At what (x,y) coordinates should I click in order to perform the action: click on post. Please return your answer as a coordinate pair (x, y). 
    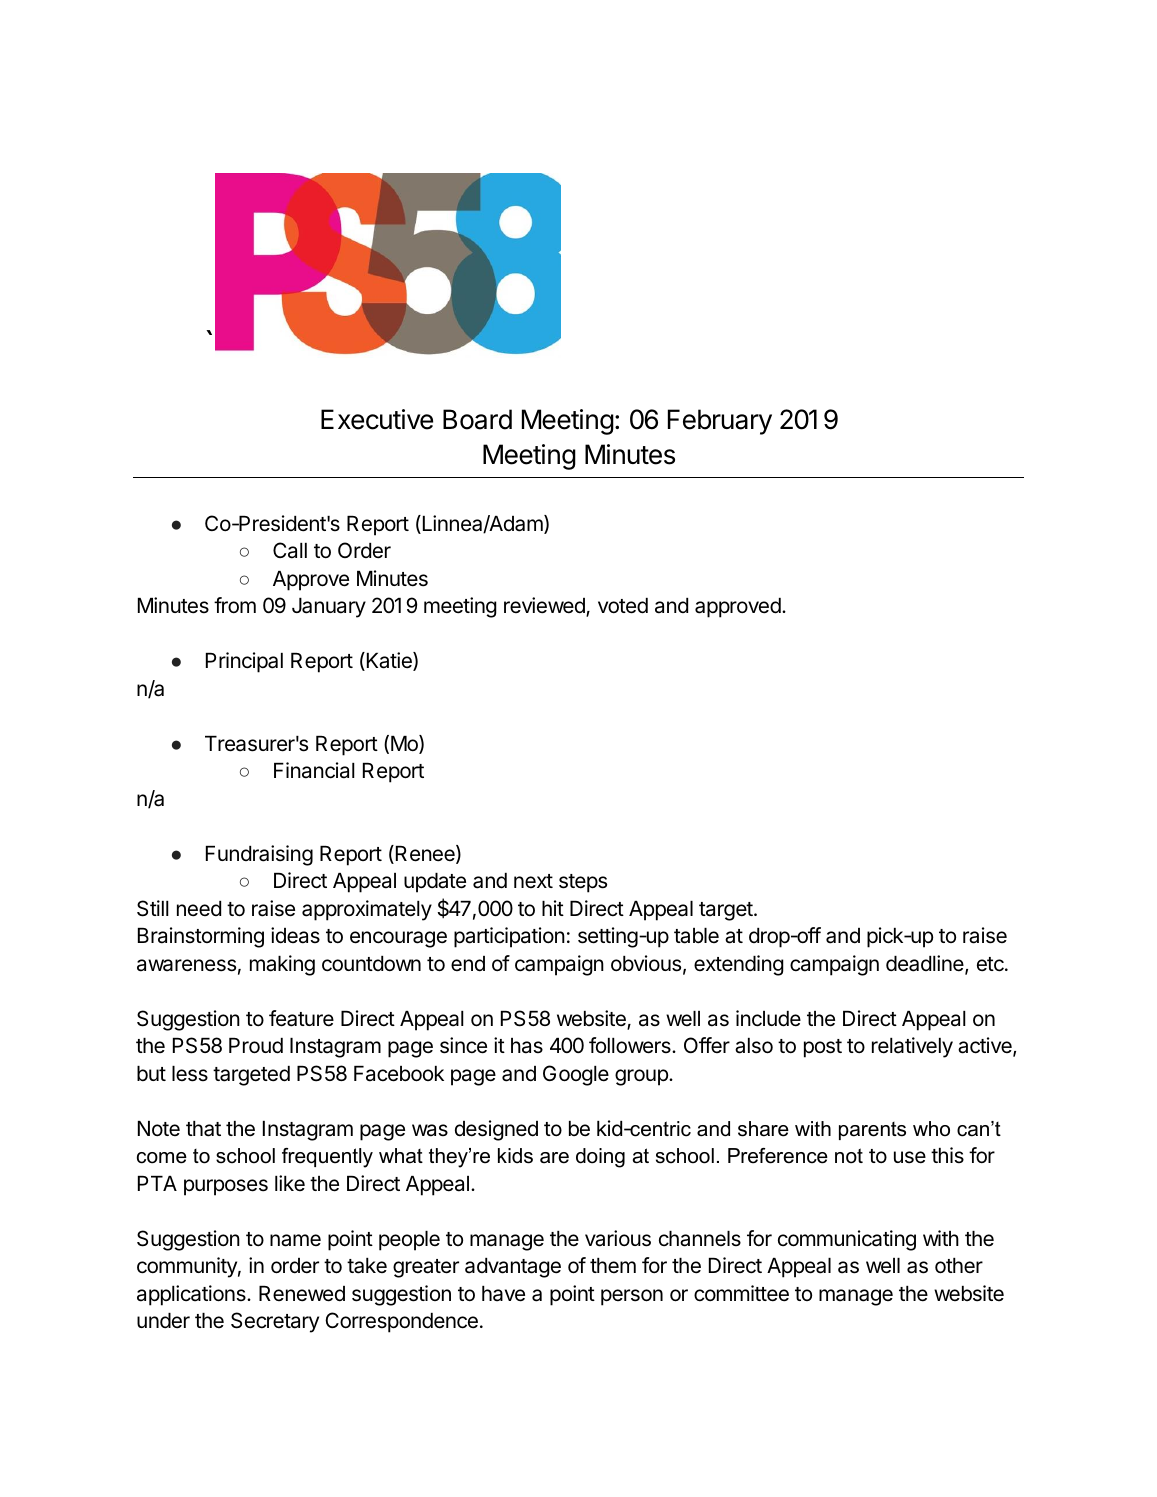
    Looking at the image, I should click on (823, 1048).
